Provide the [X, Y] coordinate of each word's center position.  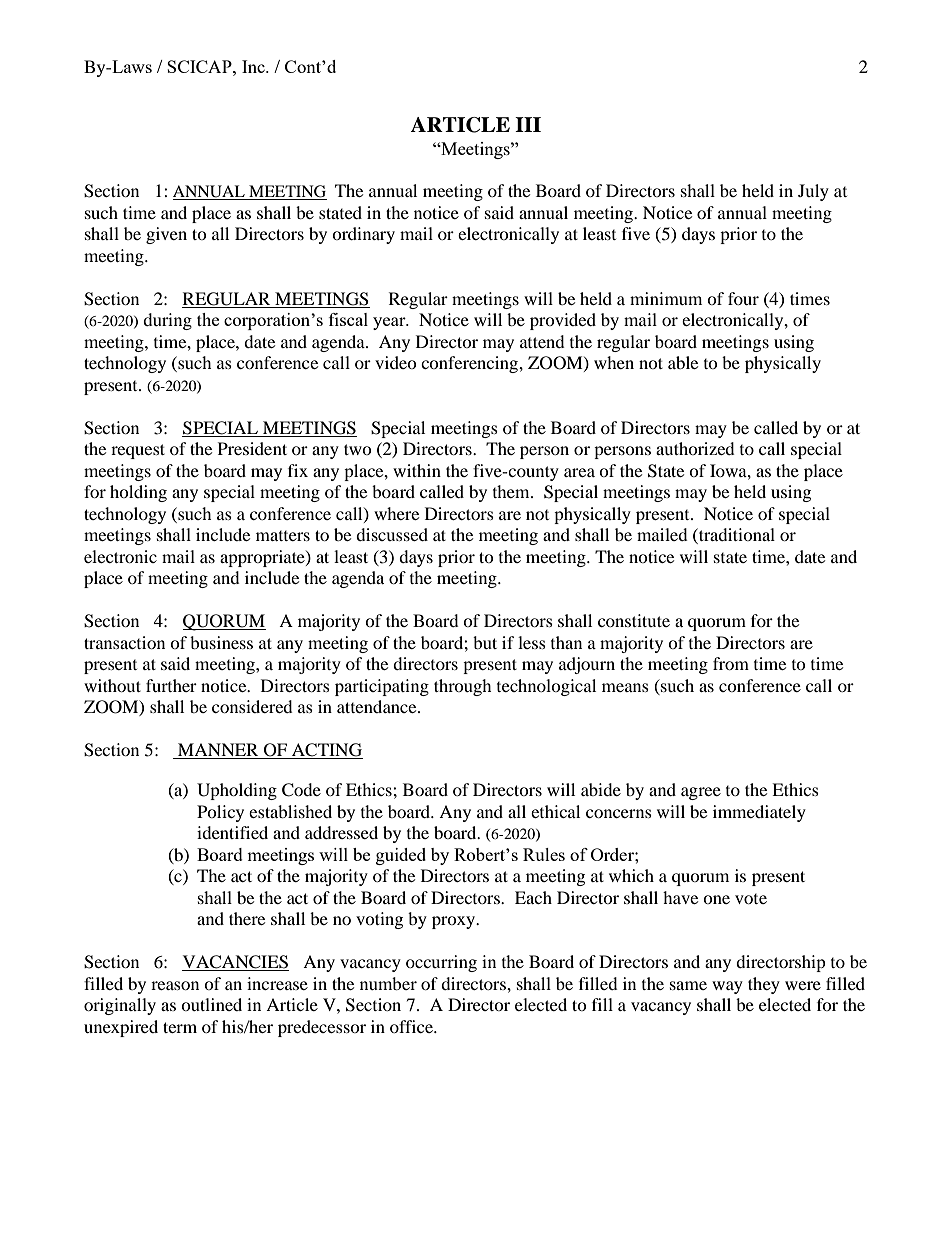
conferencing [470, 364]
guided [401, 856]
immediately [759, 813]
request [138, 451]
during [167, 321]
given [166, 235]
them [512, 491]
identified [232, 832]
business [221, 642]
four [743, 298]
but [485, 642]
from [731, 663]
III [528, 124]
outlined [211, 1004]
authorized [695, 448]
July [813, 192]
